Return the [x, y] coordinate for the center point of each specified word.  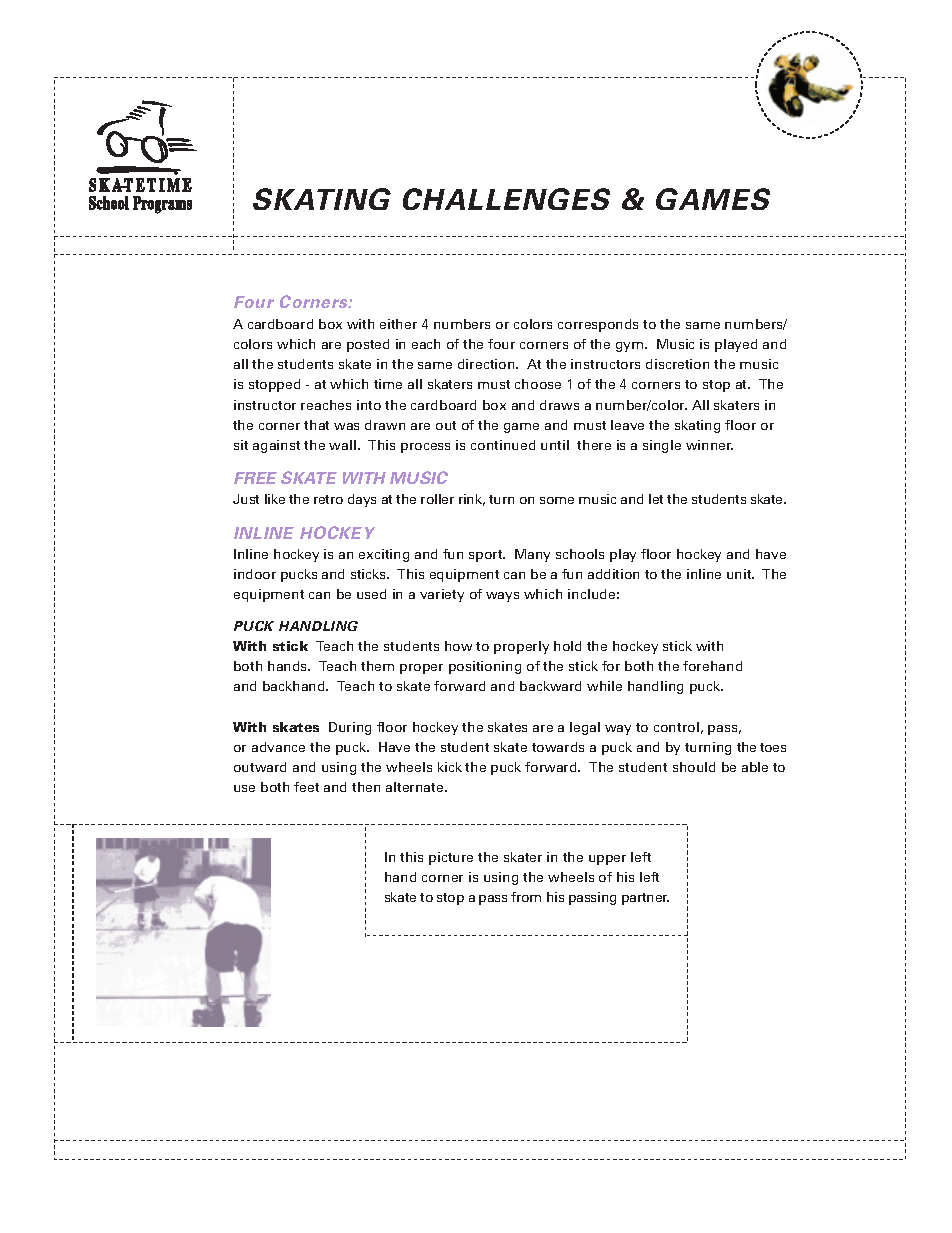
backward [550, 686]
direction [487, 364]
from [526, 897]
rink [472, 500]
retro [328, 499]
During [350, 728]
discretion [677, 364]
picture [451, 858]
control [676, 727]
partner [645, 899]
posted [368, 345]
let [656, 499]
